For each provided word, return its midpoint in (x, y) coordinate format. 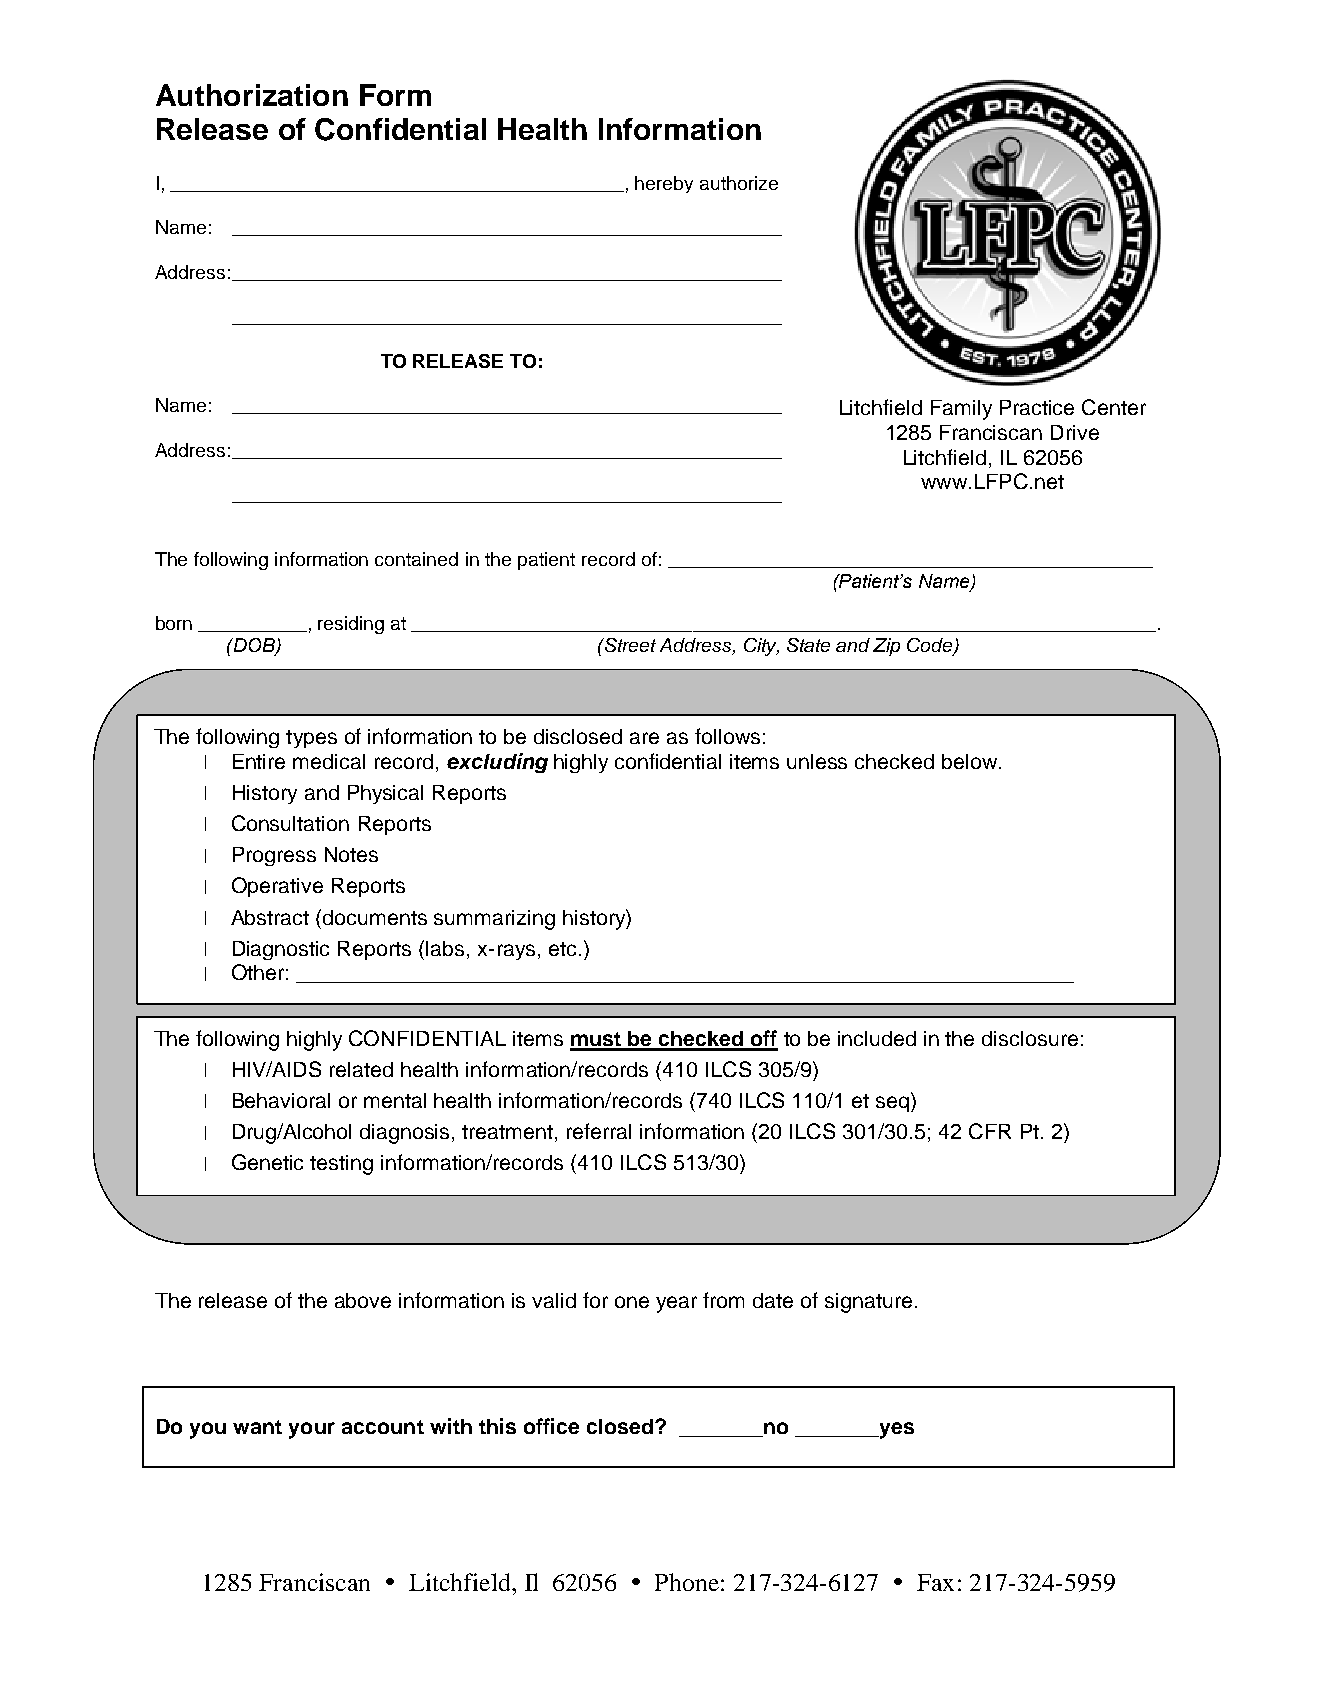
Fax (935, 1582)
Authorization (252, 95)
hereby (664, 184)
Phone (687, 1582)
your (312, 1430)
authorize (739, 183)
